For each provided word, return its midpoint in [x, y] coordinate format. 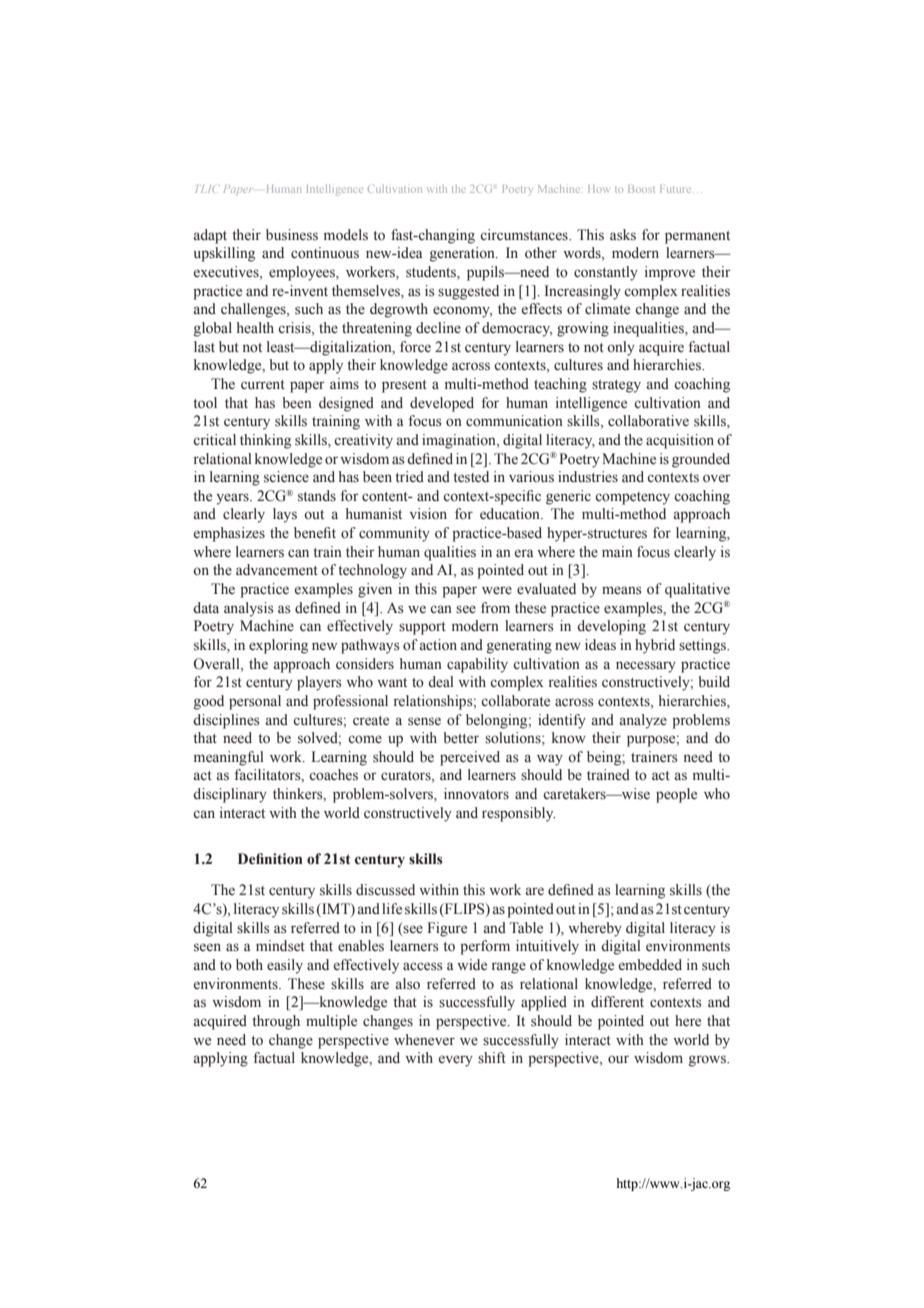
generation [463, 254]
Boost [641, 189]
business [292, 235]
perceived [470, 758]
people [676, 795]
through [276, 1022]
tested [471, 477]
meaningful [229, 758]
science [286, 477]
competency [632, 498]
